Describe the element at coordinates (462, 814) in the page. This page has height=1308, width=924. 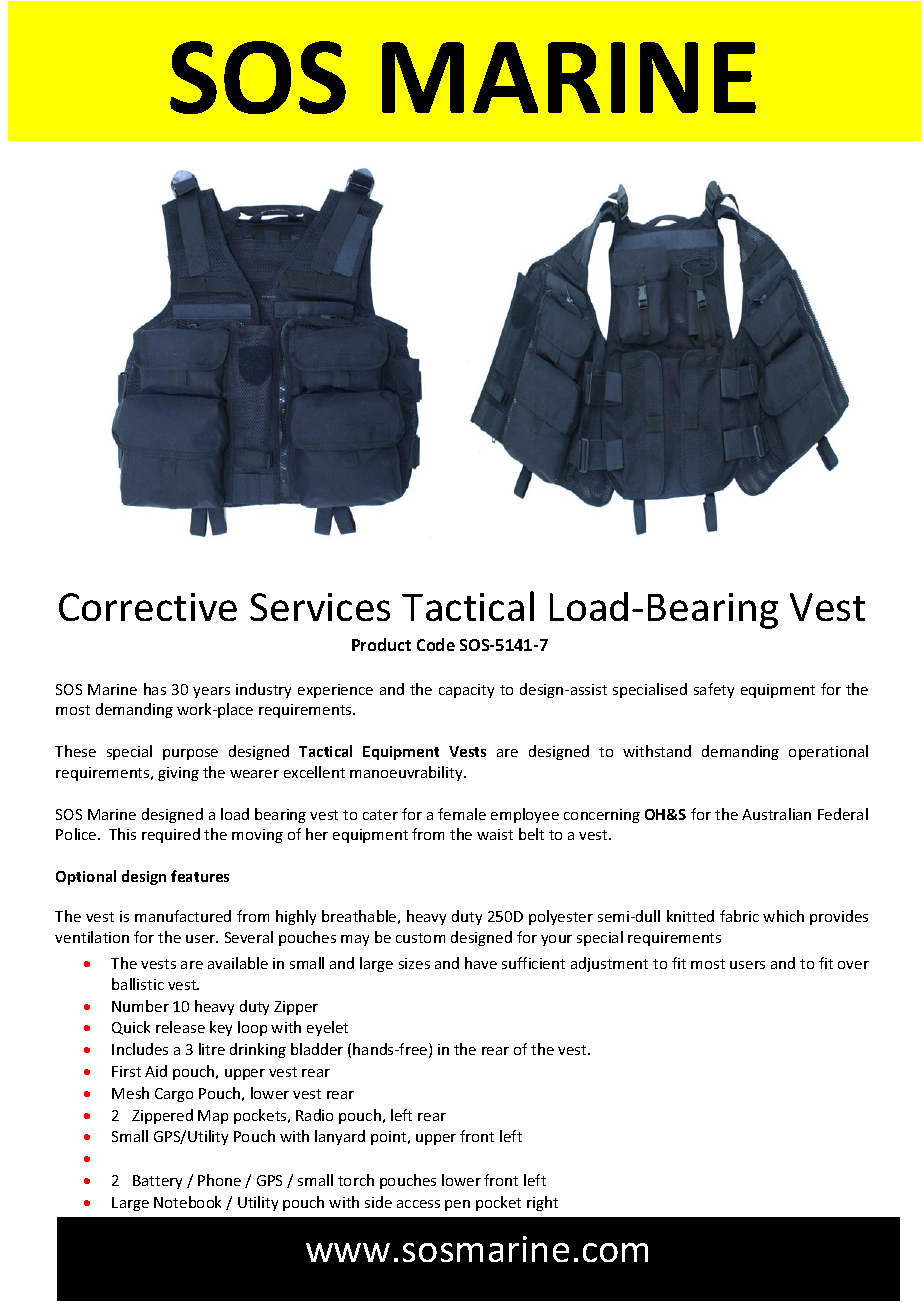
I see `female` at that location.
